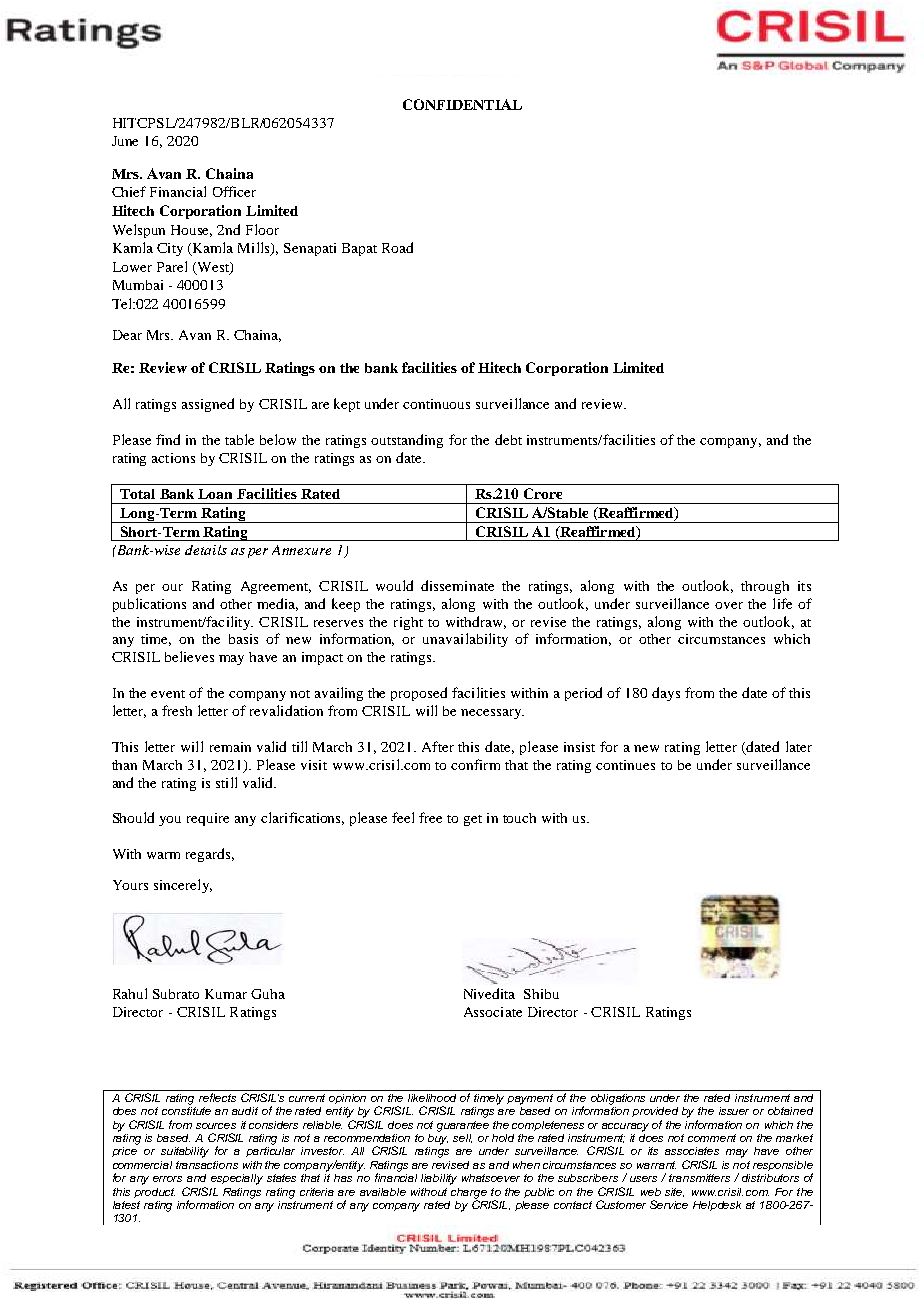  I want to click on get, so click(473, 820).
